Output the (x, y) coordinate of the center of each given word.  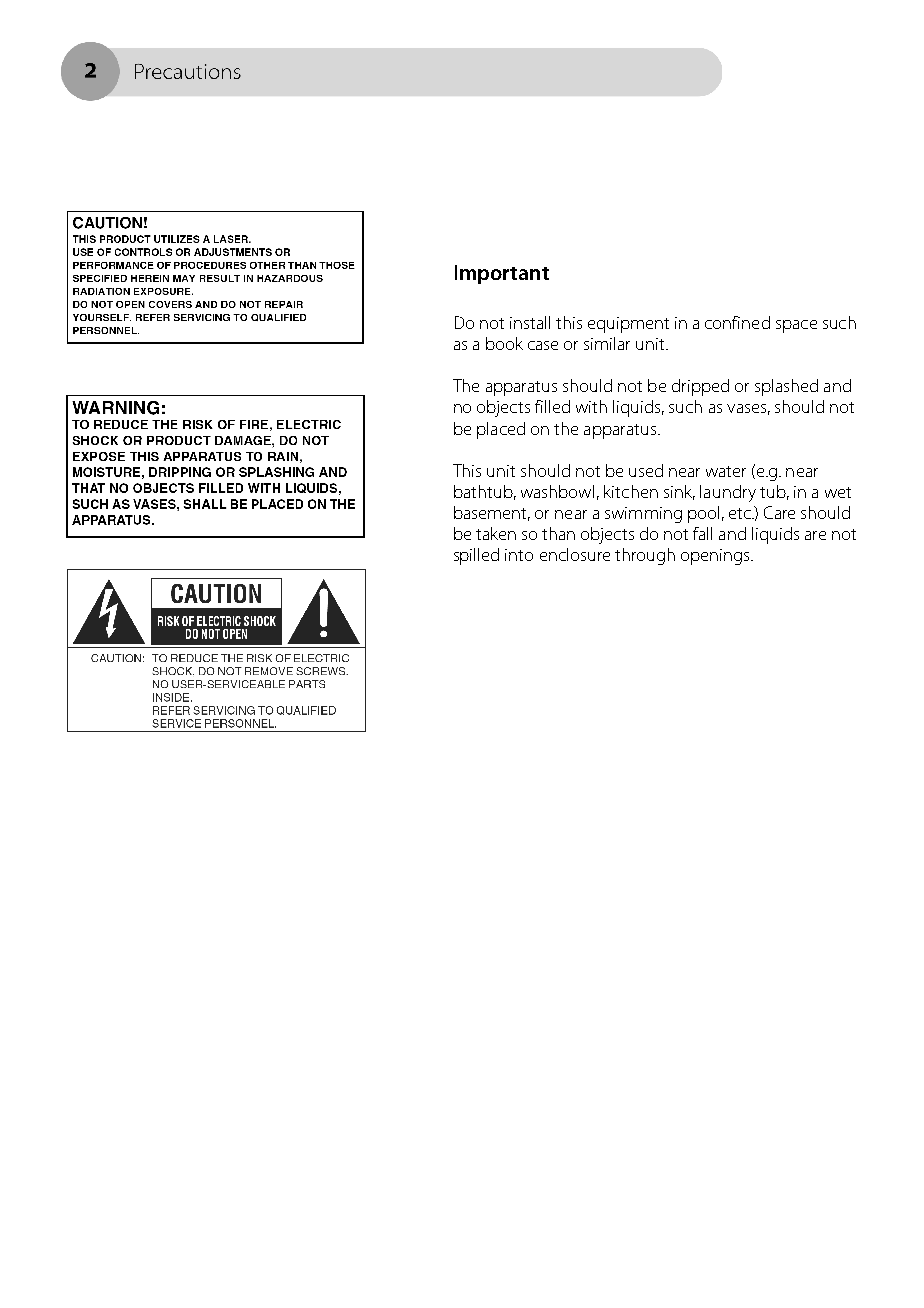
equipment (628, 325)
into (519, 555)
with (591, 406)
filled (552, 406)
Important (502, 274)
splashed (786, 387)
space (796, 326)
